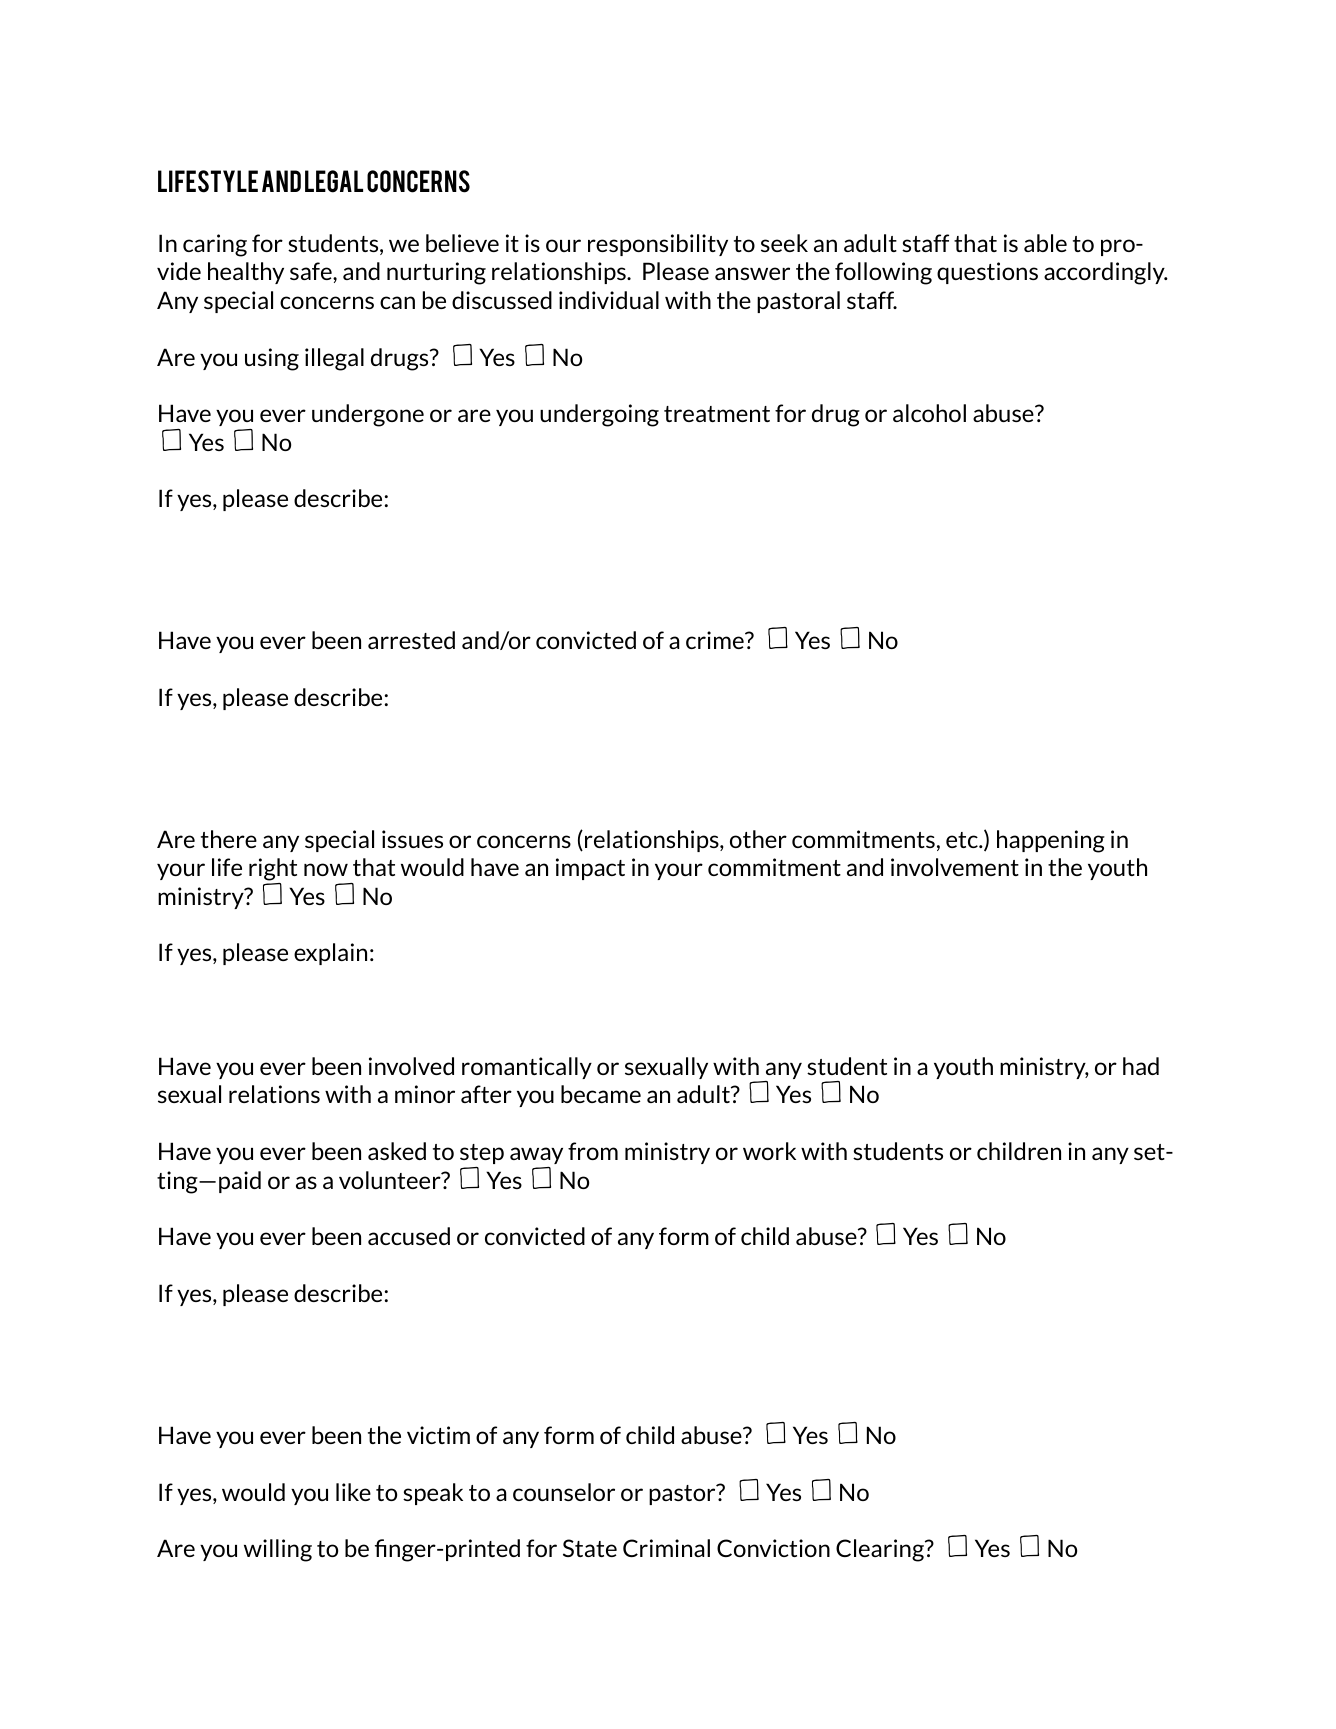 This screenshot has width=1336, height=1729. Describe the element at coordinates (353, 1492) in the screenshot. I see `like` at that location.
